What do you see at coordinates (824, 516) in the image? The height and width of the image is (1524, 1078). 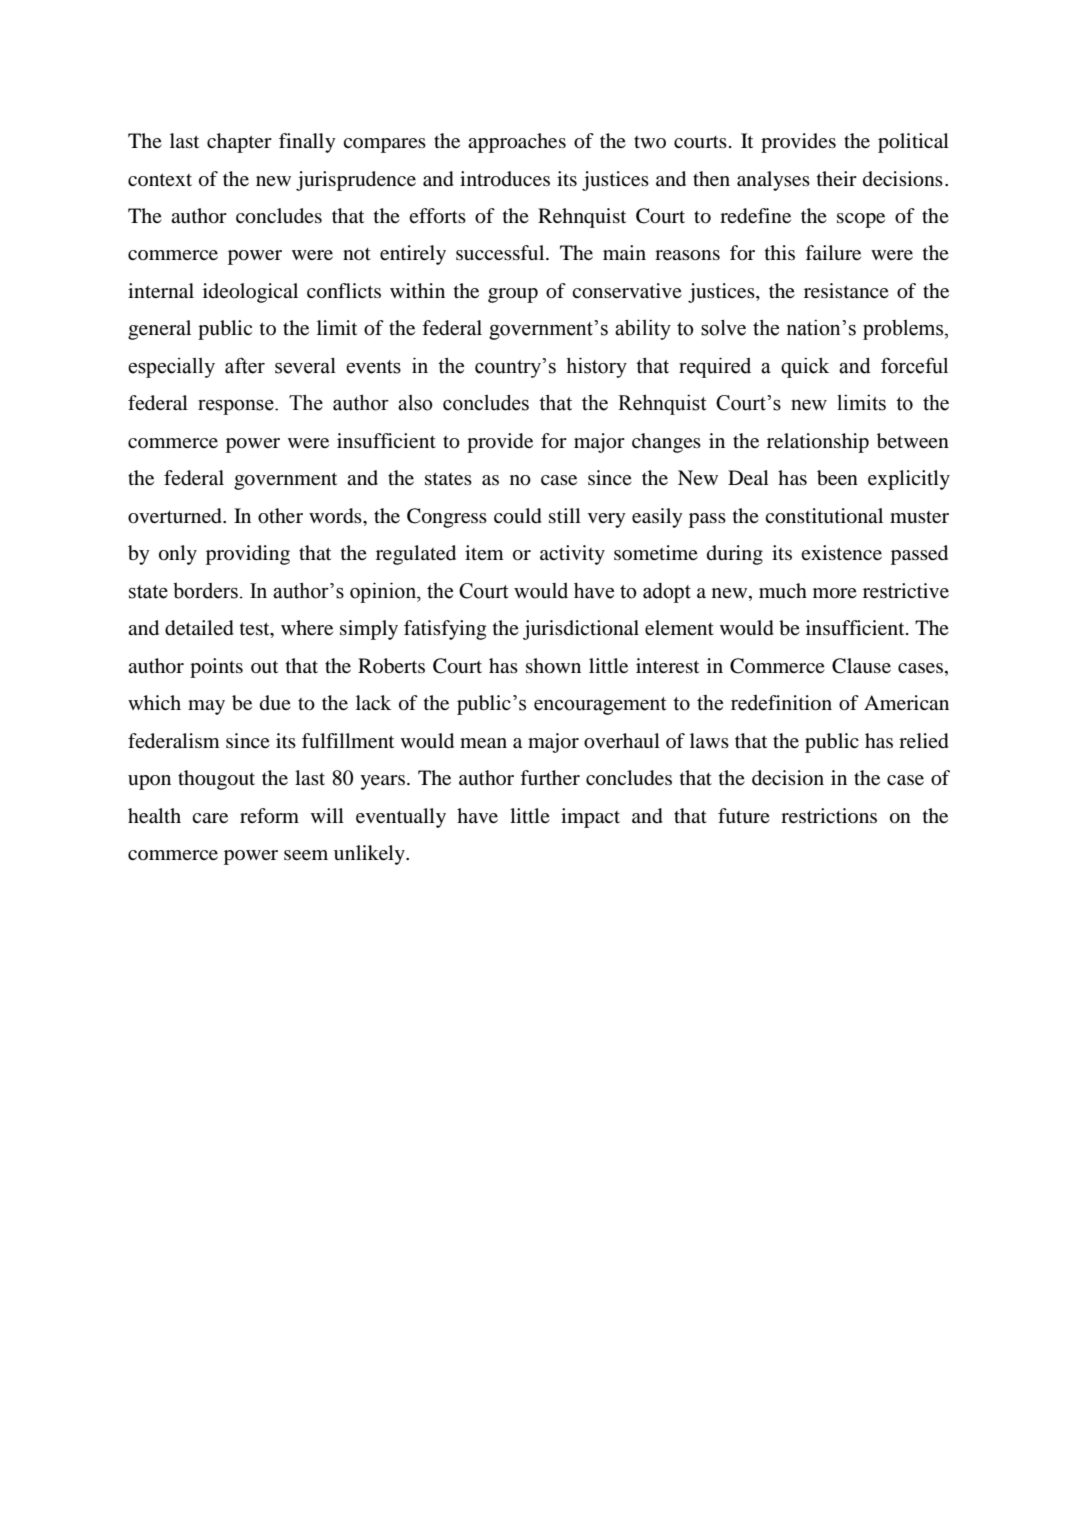 I see `constitutional` at bounding box center [824, 516].
